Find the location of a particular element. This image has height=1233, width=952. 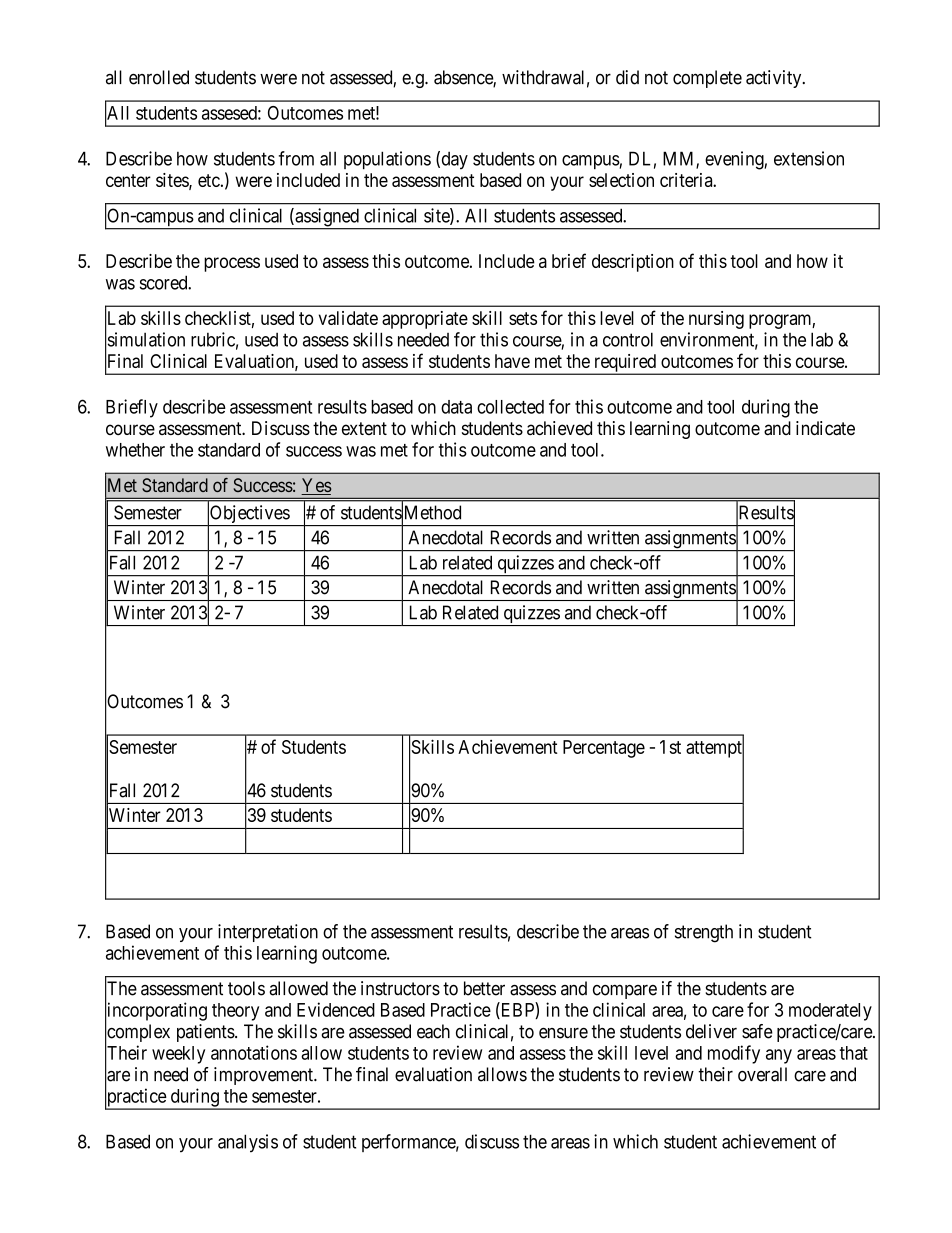

populations is located at coordinates (387, 160).
